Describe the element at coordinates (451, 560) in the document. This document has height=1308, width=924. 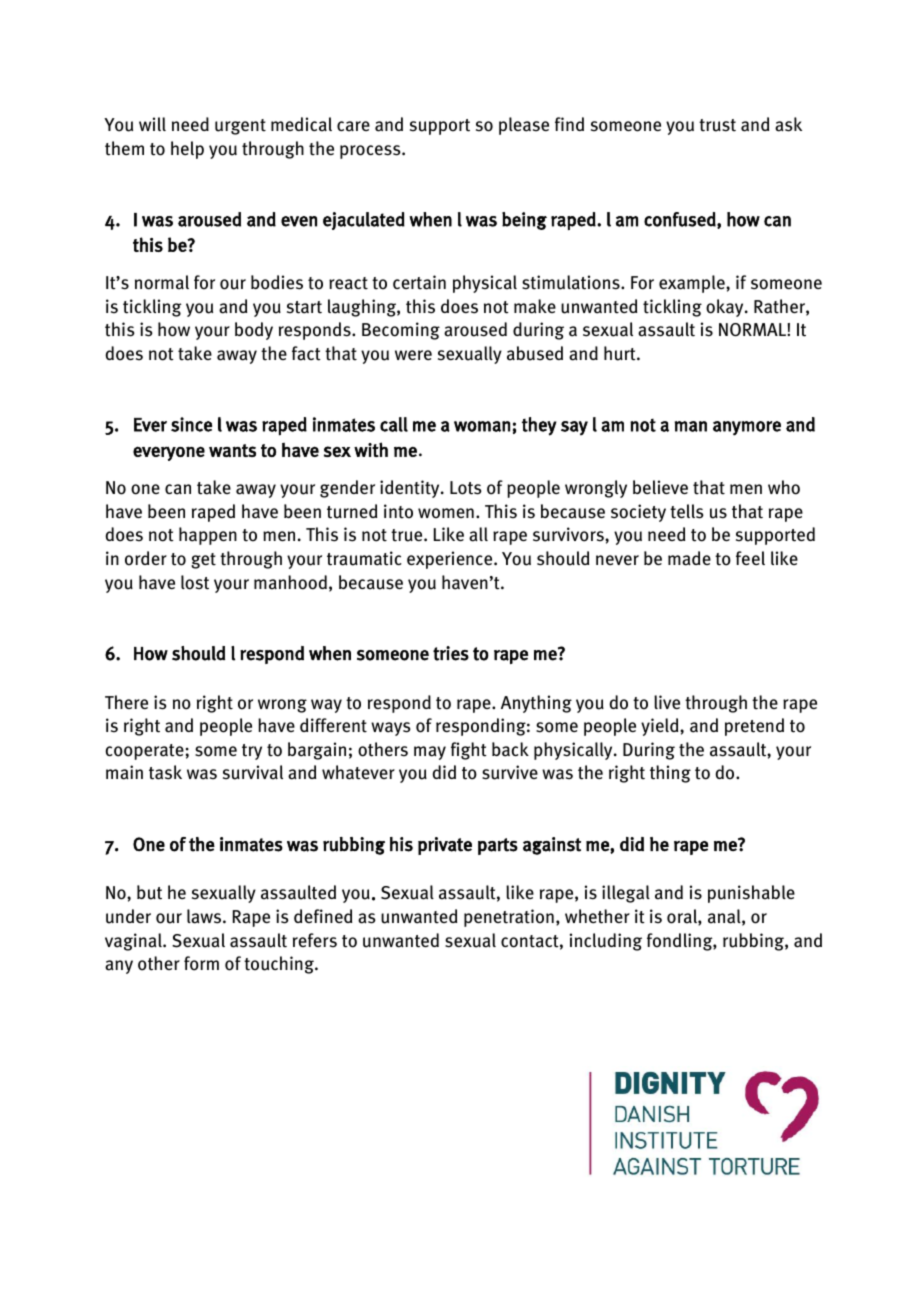
I see `experience` at that location.
